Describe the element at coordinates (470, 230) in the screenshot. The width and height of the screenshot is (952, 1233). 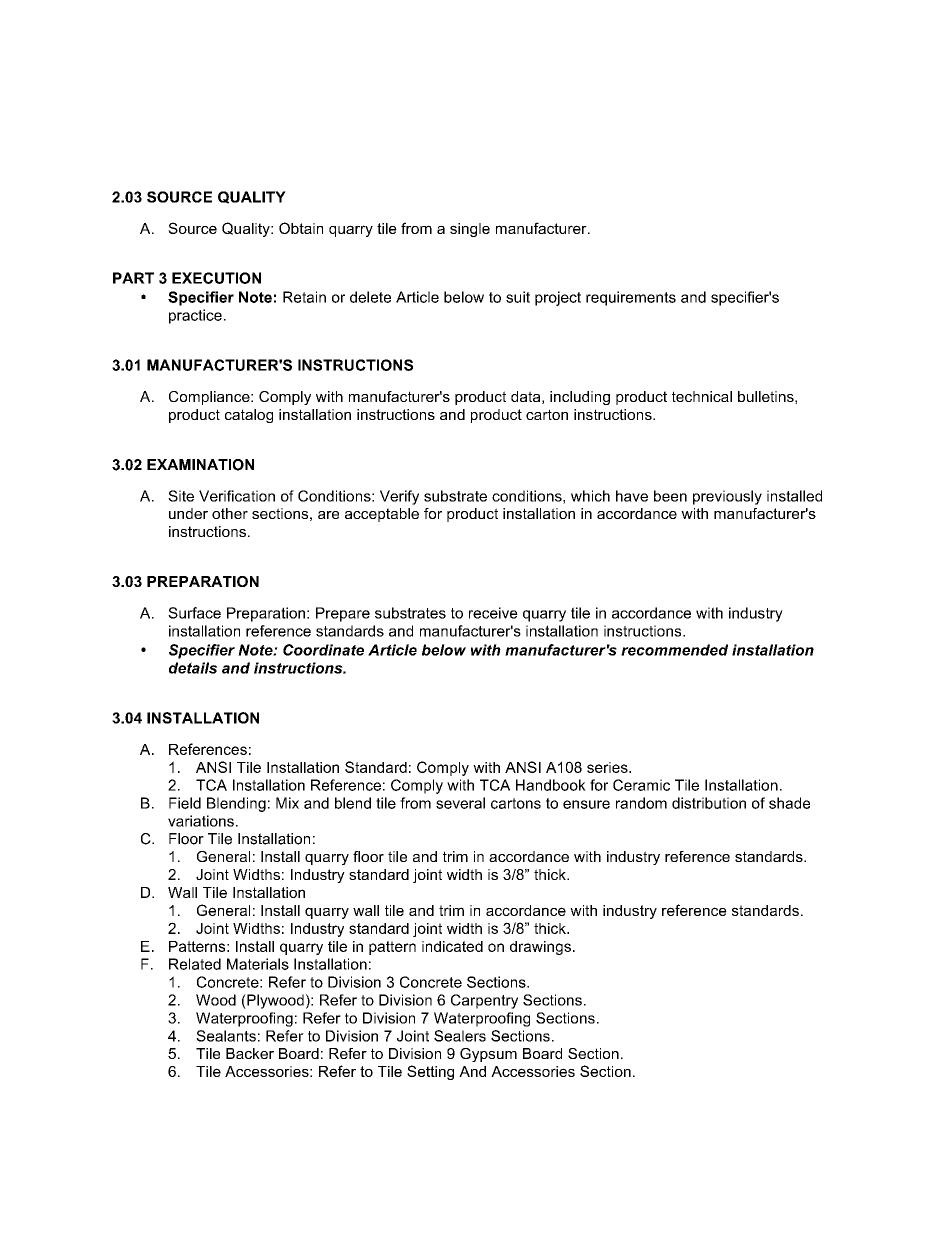
I see `single` at that location.
